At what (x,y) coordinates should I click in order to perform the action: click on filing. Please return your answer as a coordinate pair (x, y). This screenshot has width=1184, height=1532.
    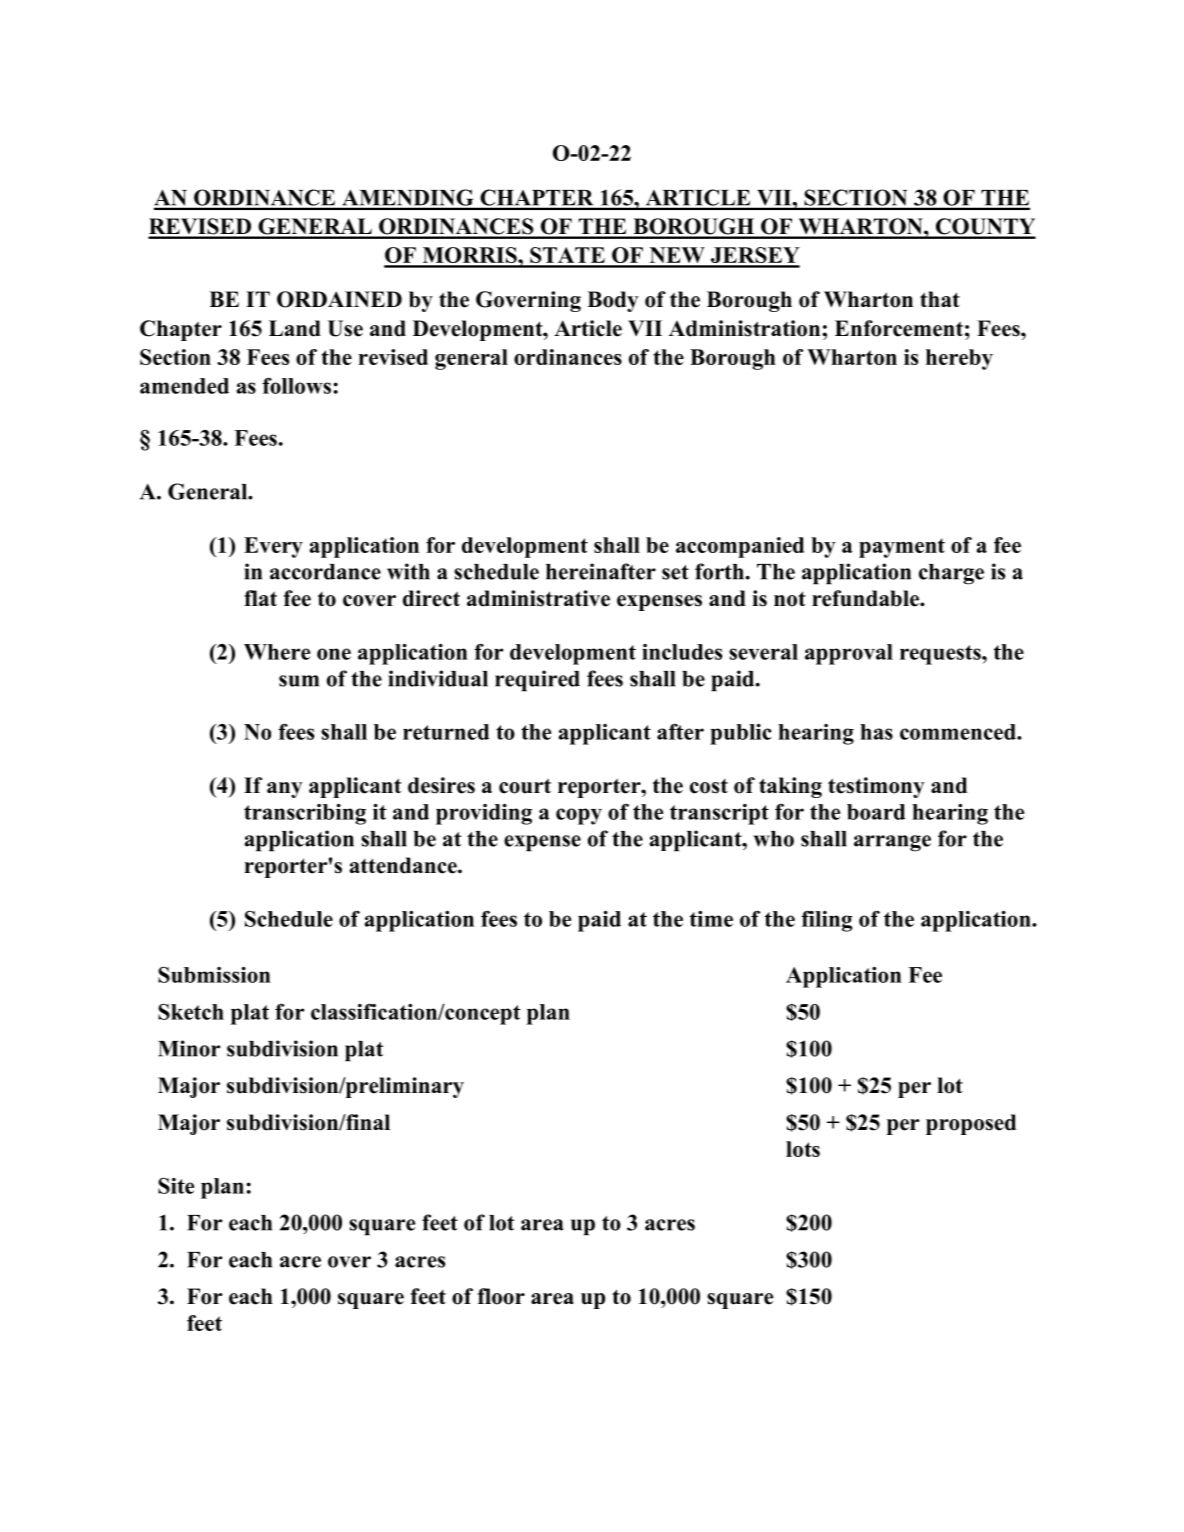
    Looking at the image, I should click on (826, 921).
